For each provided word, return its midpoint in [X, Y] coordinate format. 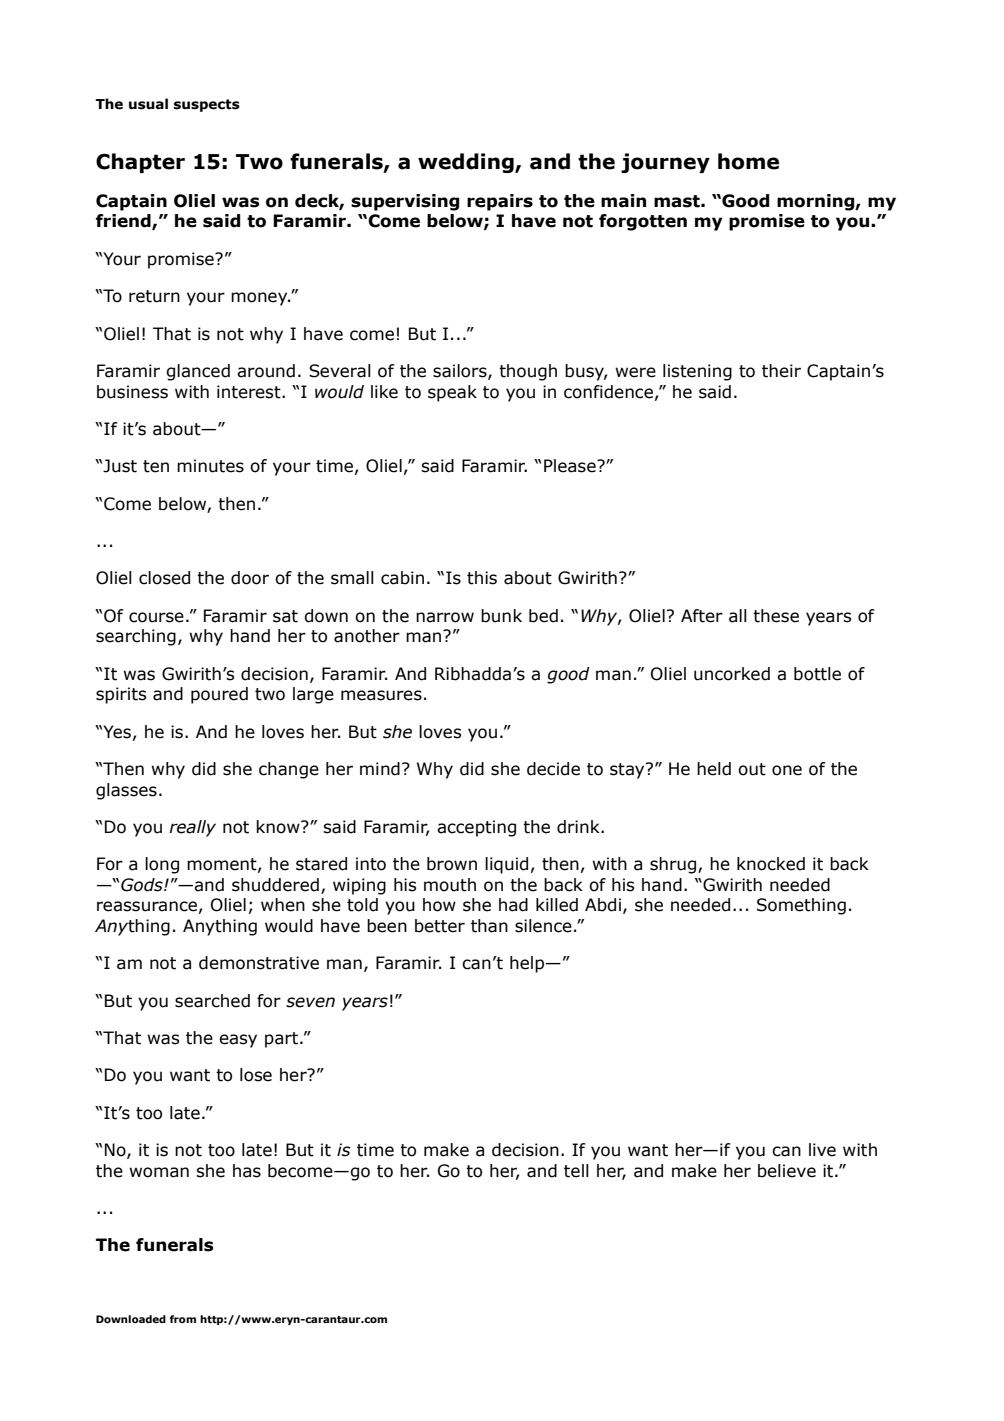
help [528, 964]
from [183, 1319]
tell [576, 1171]
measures [381, 695]
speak [452, 393]
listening [697, 372]
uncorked [732, 674]
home [748, 161]
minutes [210, 466]
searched [212, 1001]
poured [219, 695]
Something [801, 906]
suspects [207, 105]
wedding [467, 163]
